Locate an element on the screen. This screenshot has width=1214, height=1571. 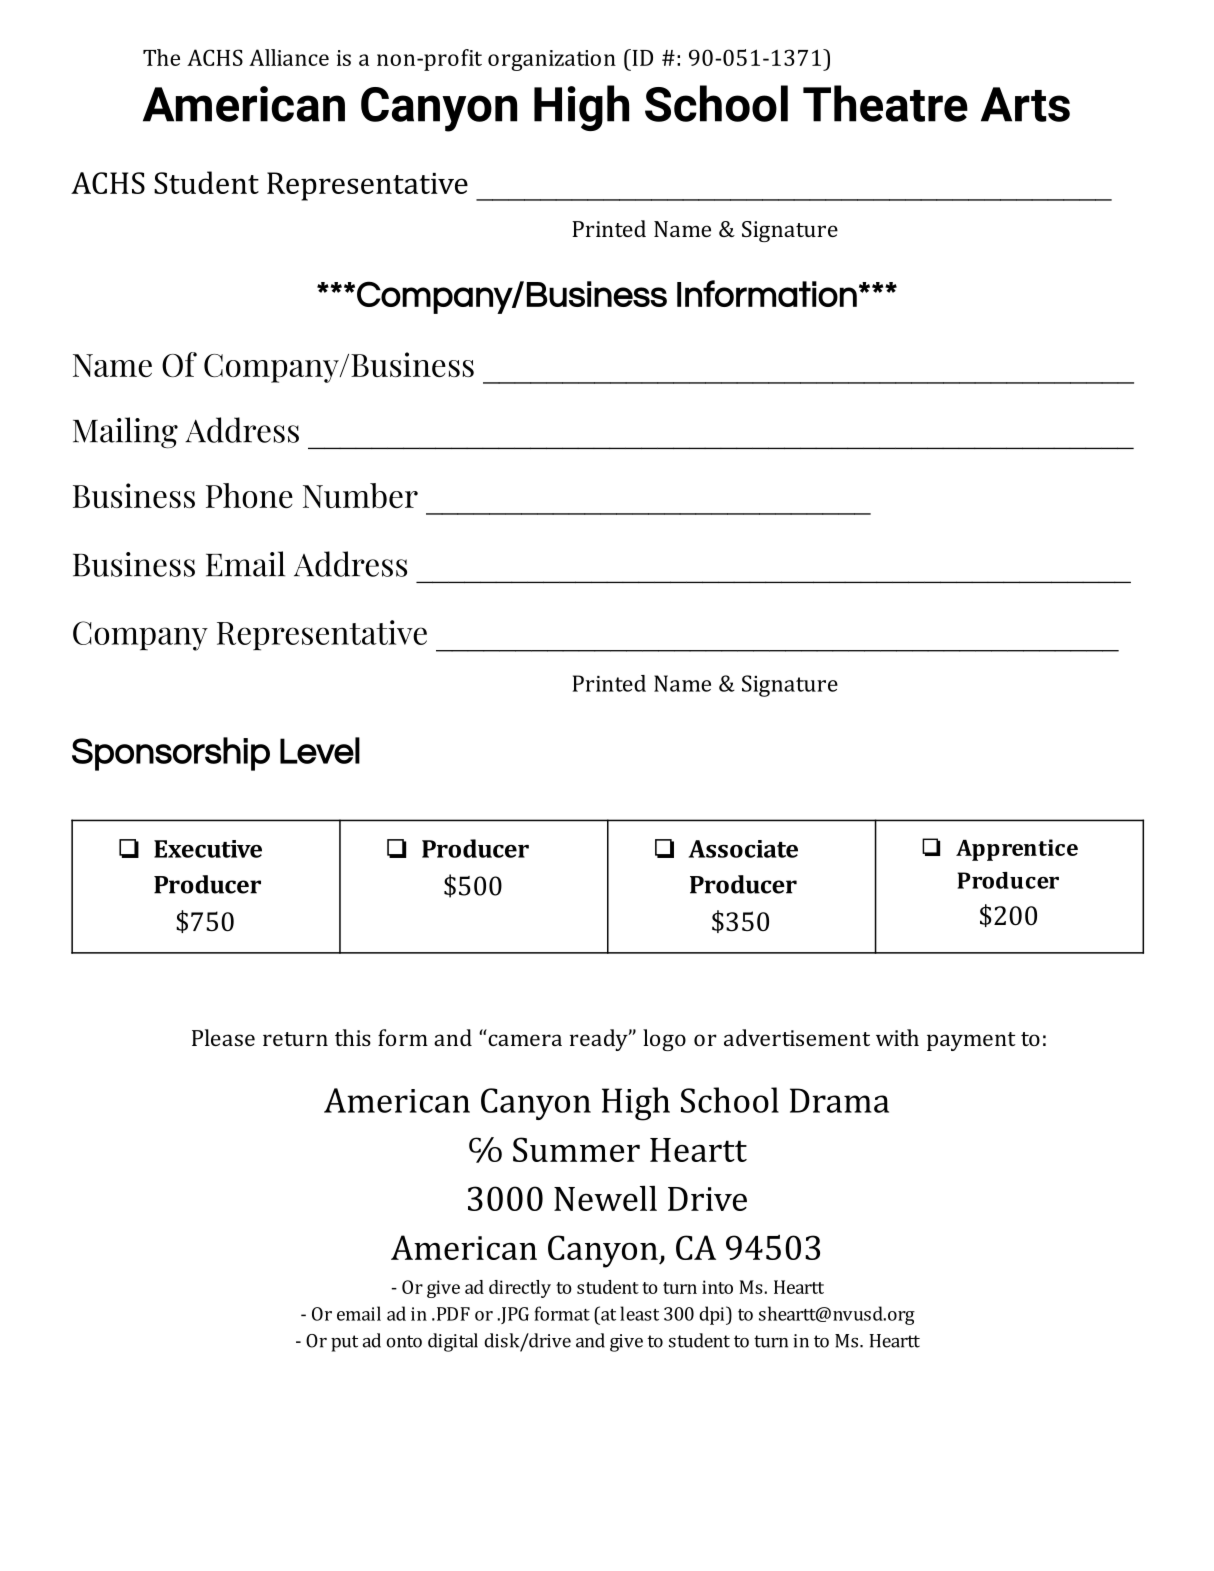
Associate is located at coordinates (743, 849).
